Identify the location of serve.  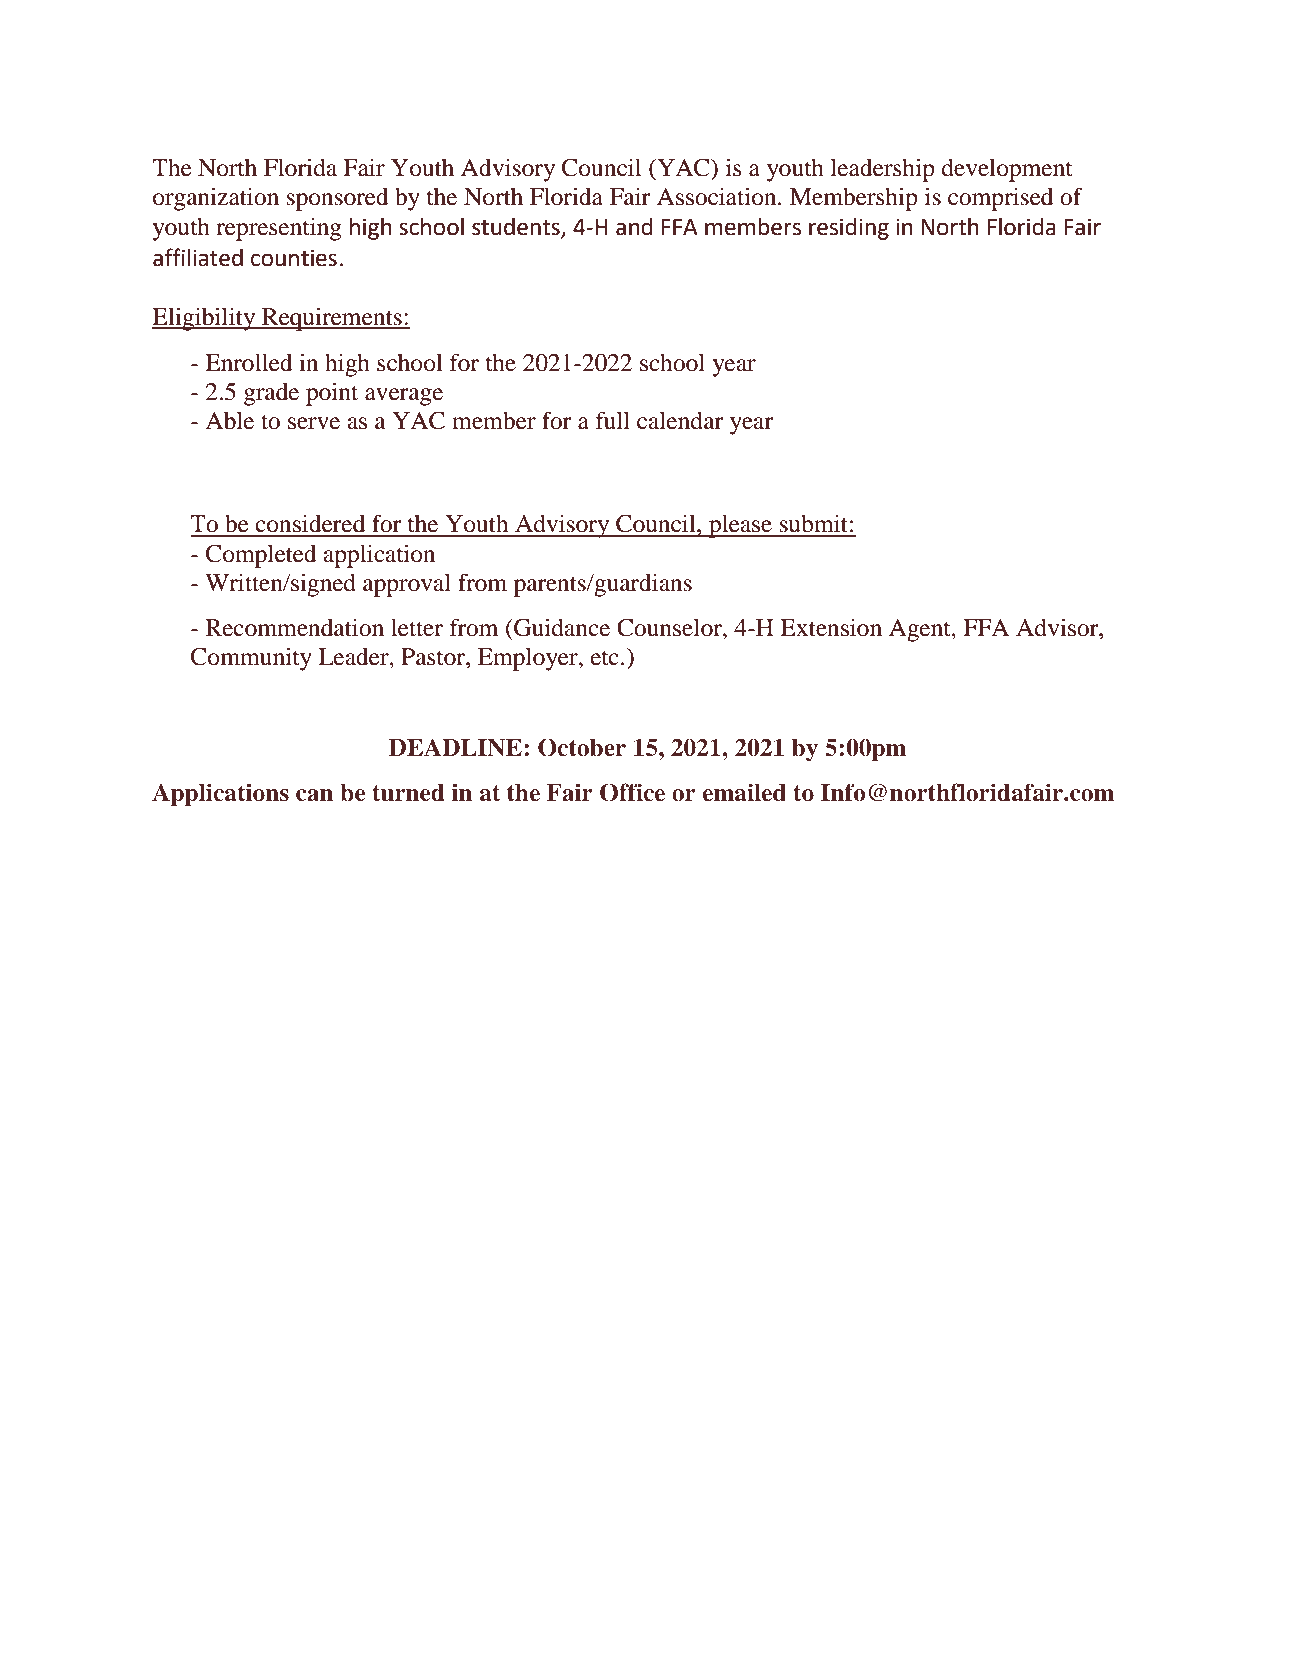
(314, 423).
